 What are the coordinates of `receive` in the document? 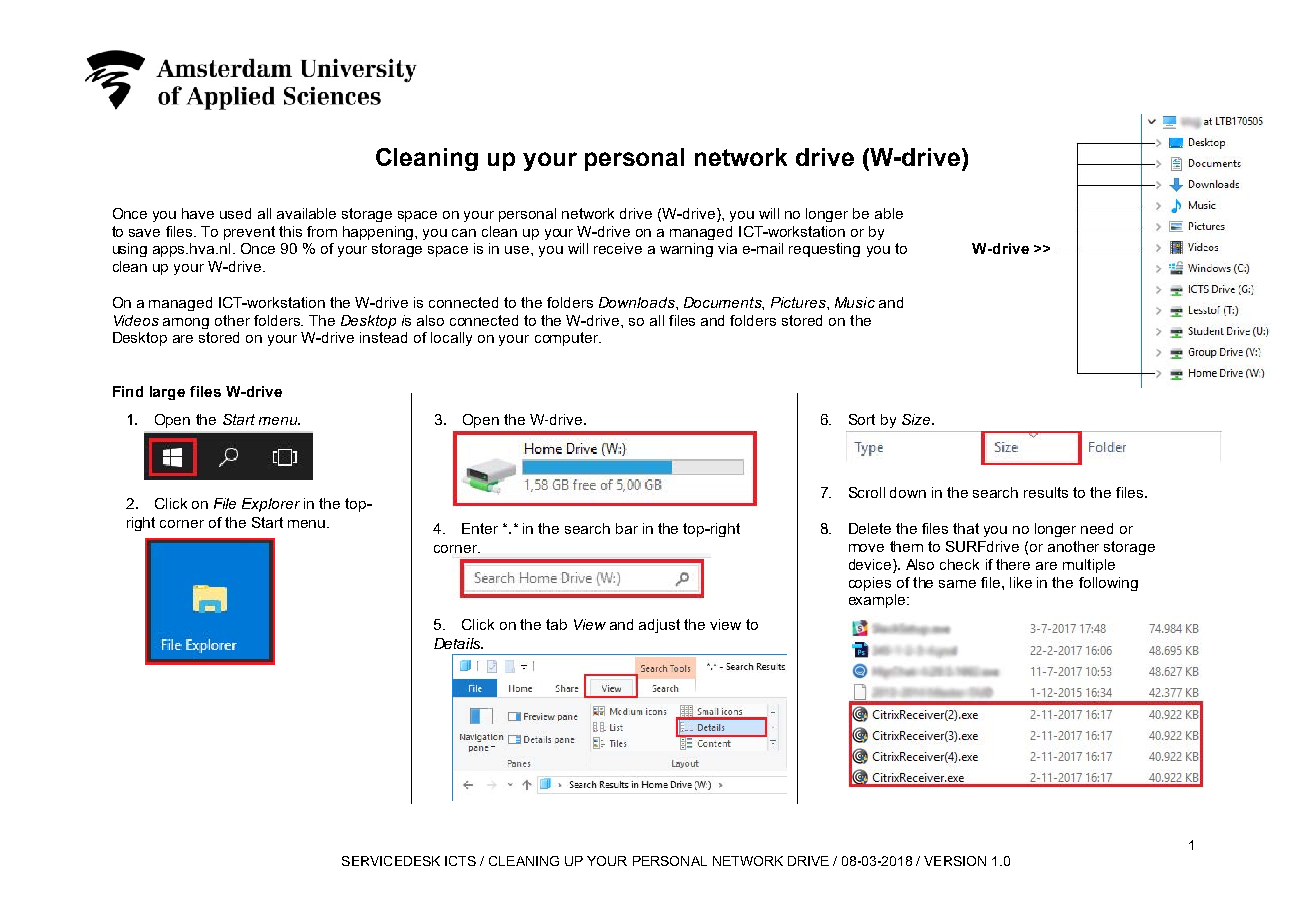 It's located at (618, 248).
